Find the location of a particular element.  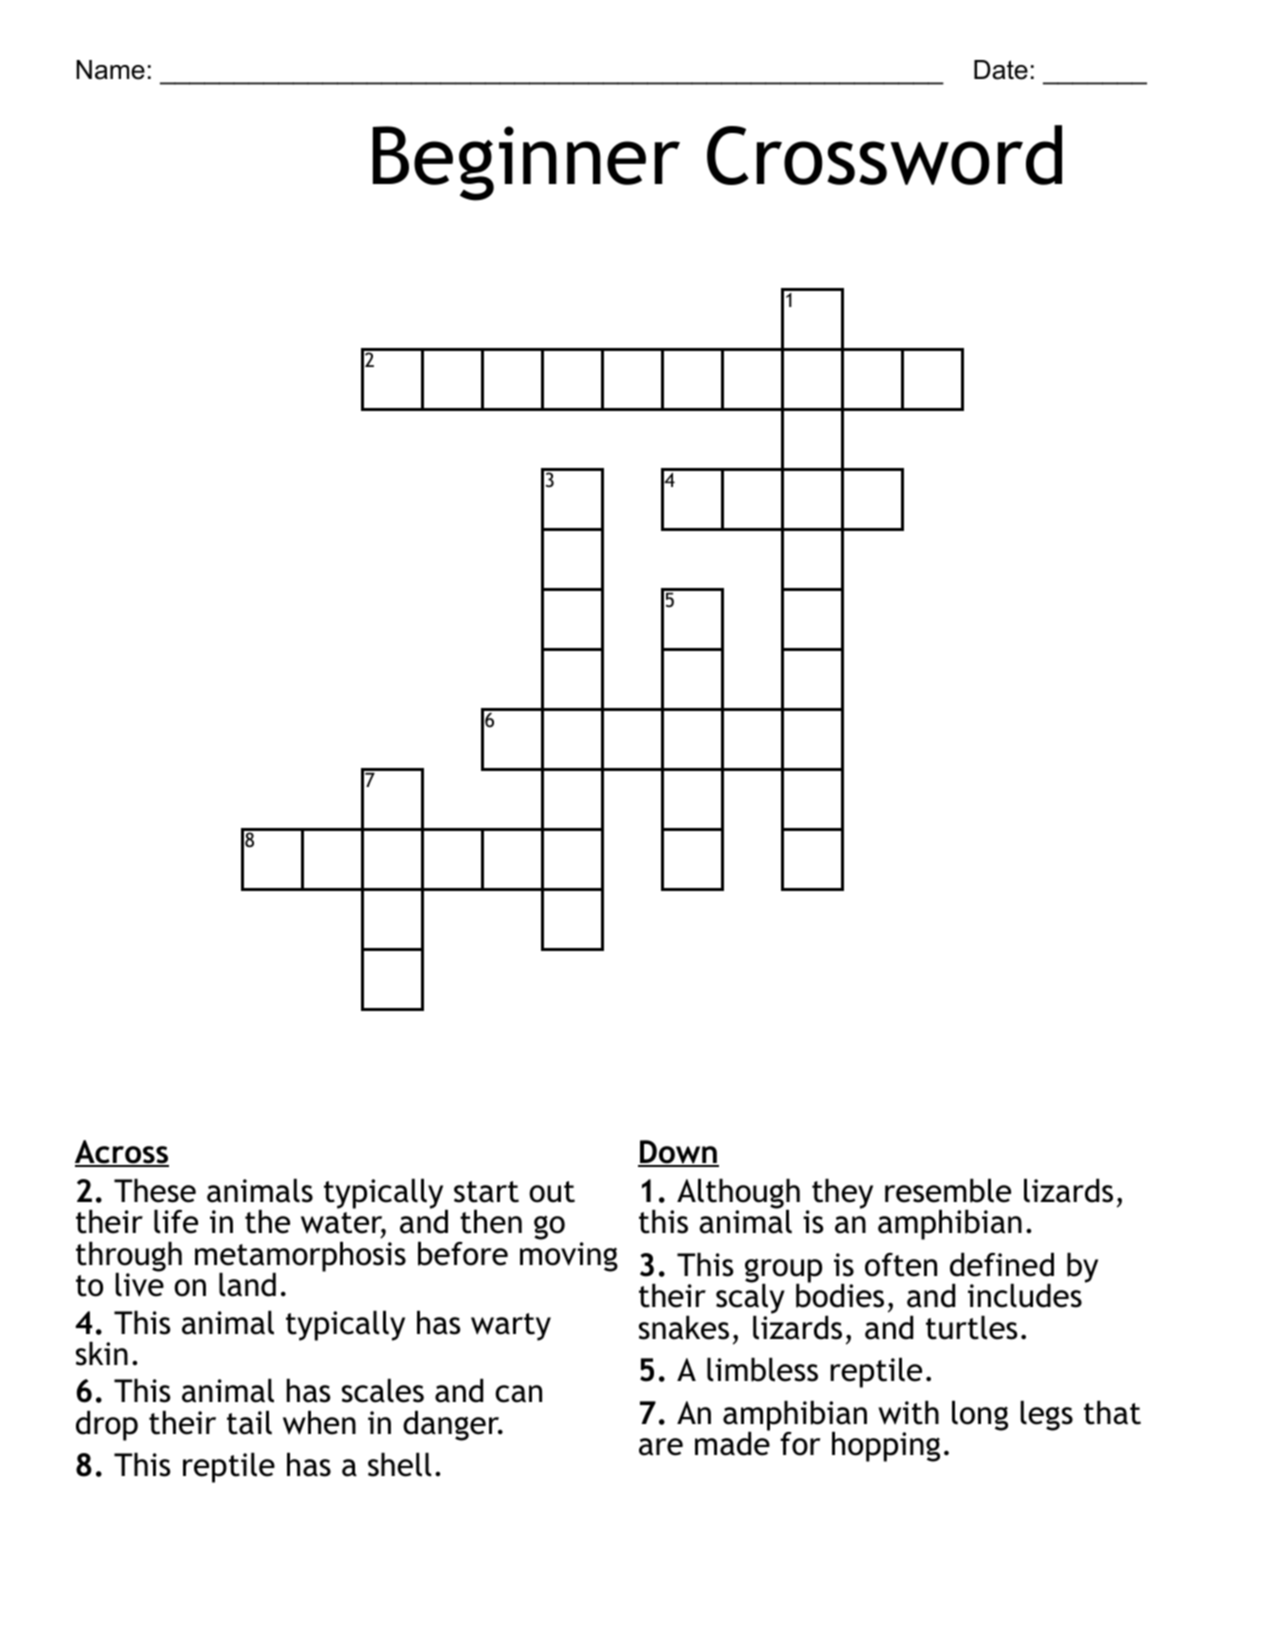

Date is located at coordinates (1001, 70).
